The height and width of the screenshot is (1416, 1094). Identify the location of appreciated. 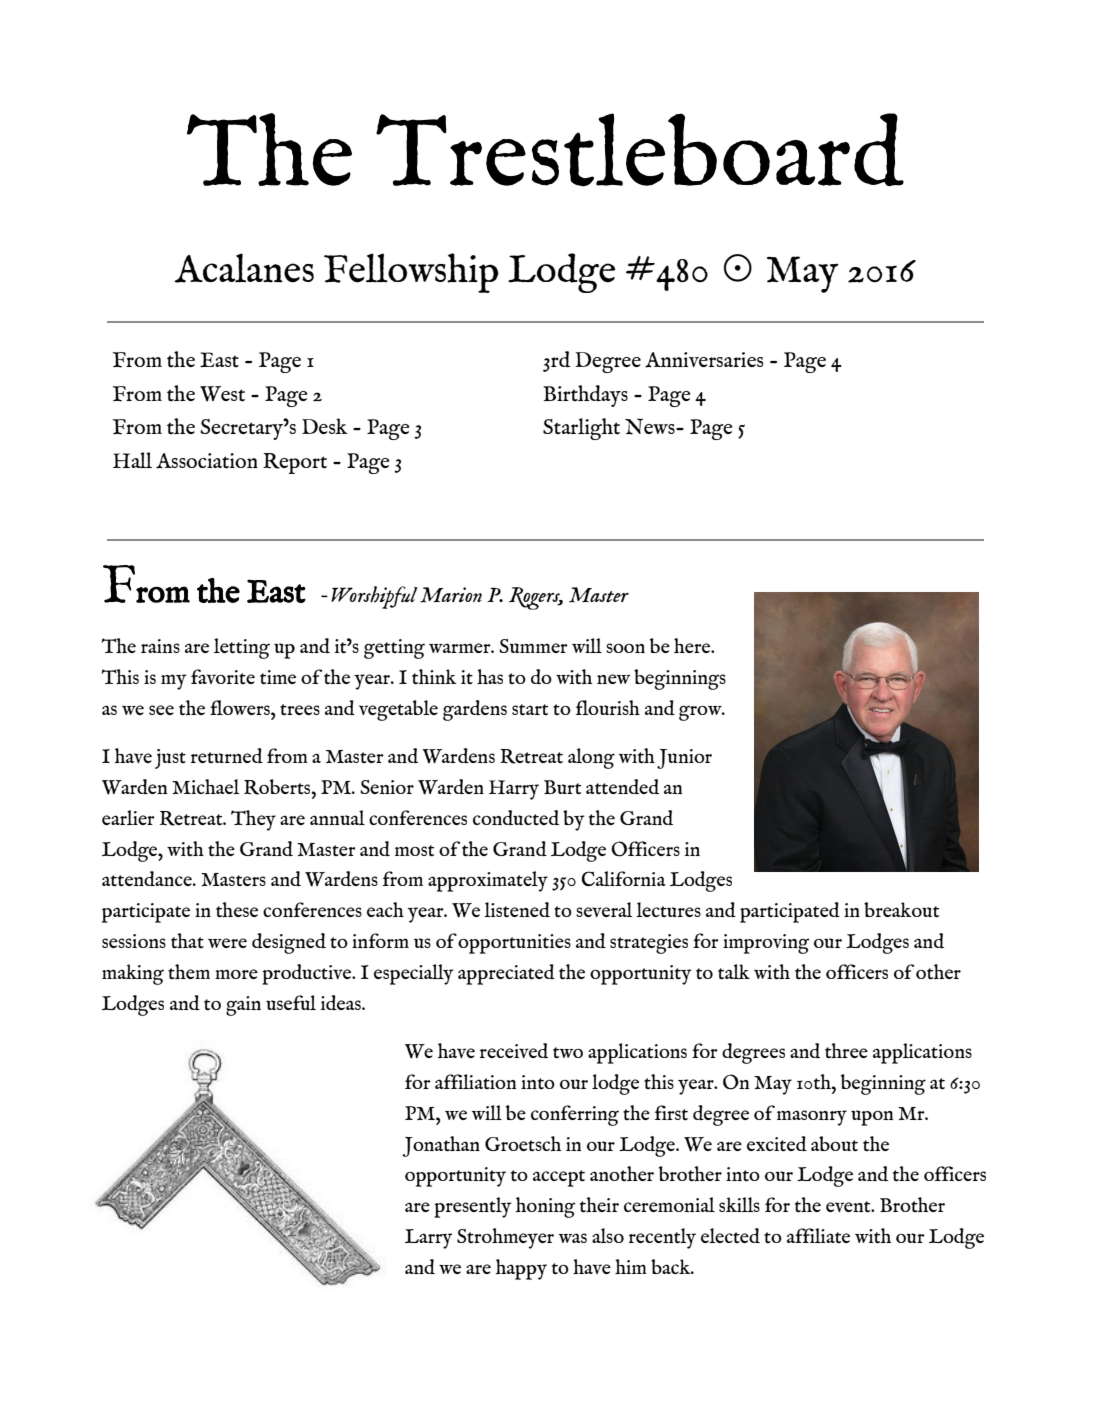
(506, 974).
